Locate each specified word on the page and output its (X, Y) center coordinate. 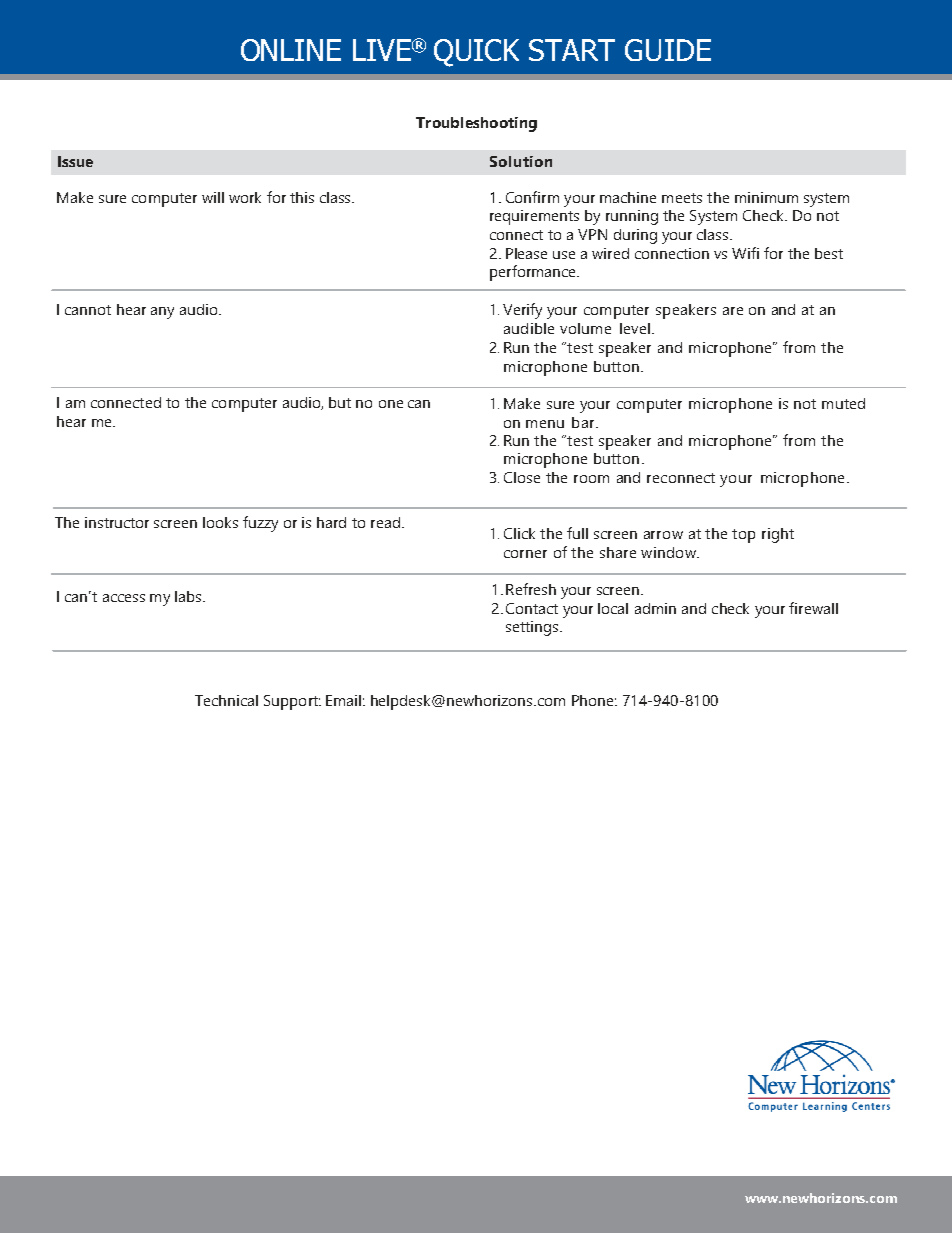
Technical (226, 700)
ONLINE (291, 50)
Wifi (745, 253)
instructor (117, 522)
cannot (88, 310)
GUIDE (668, 50)
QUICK (476, 53)
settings (533, 628)
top (743, 536)
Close (522, 477)
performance (534, 273)
